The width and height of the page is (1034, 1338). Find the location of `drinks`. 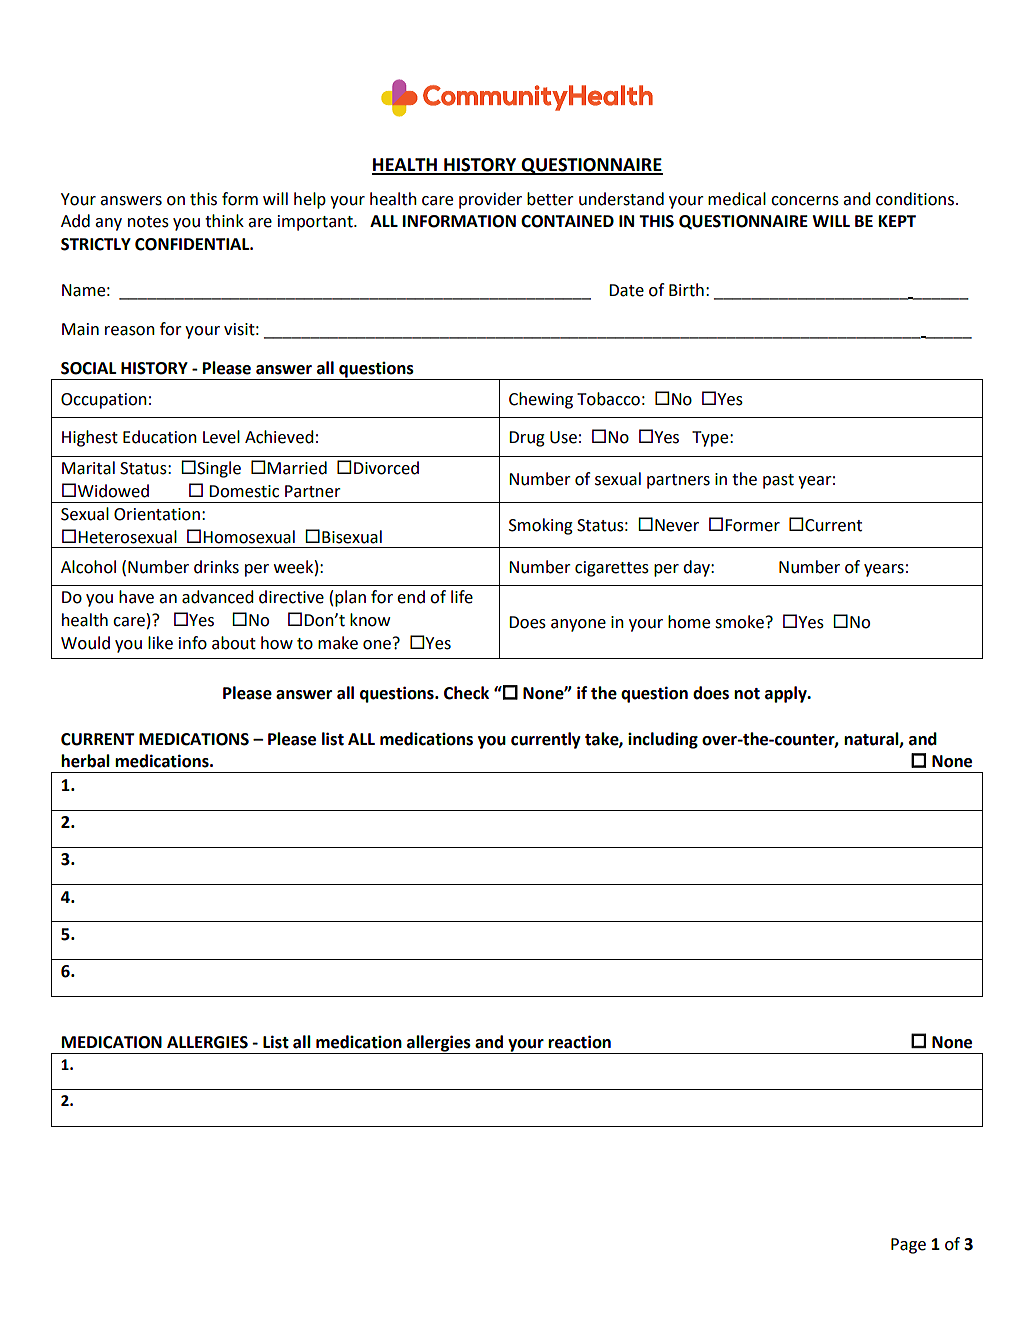

drinks is located at coordinates (216, 567).
